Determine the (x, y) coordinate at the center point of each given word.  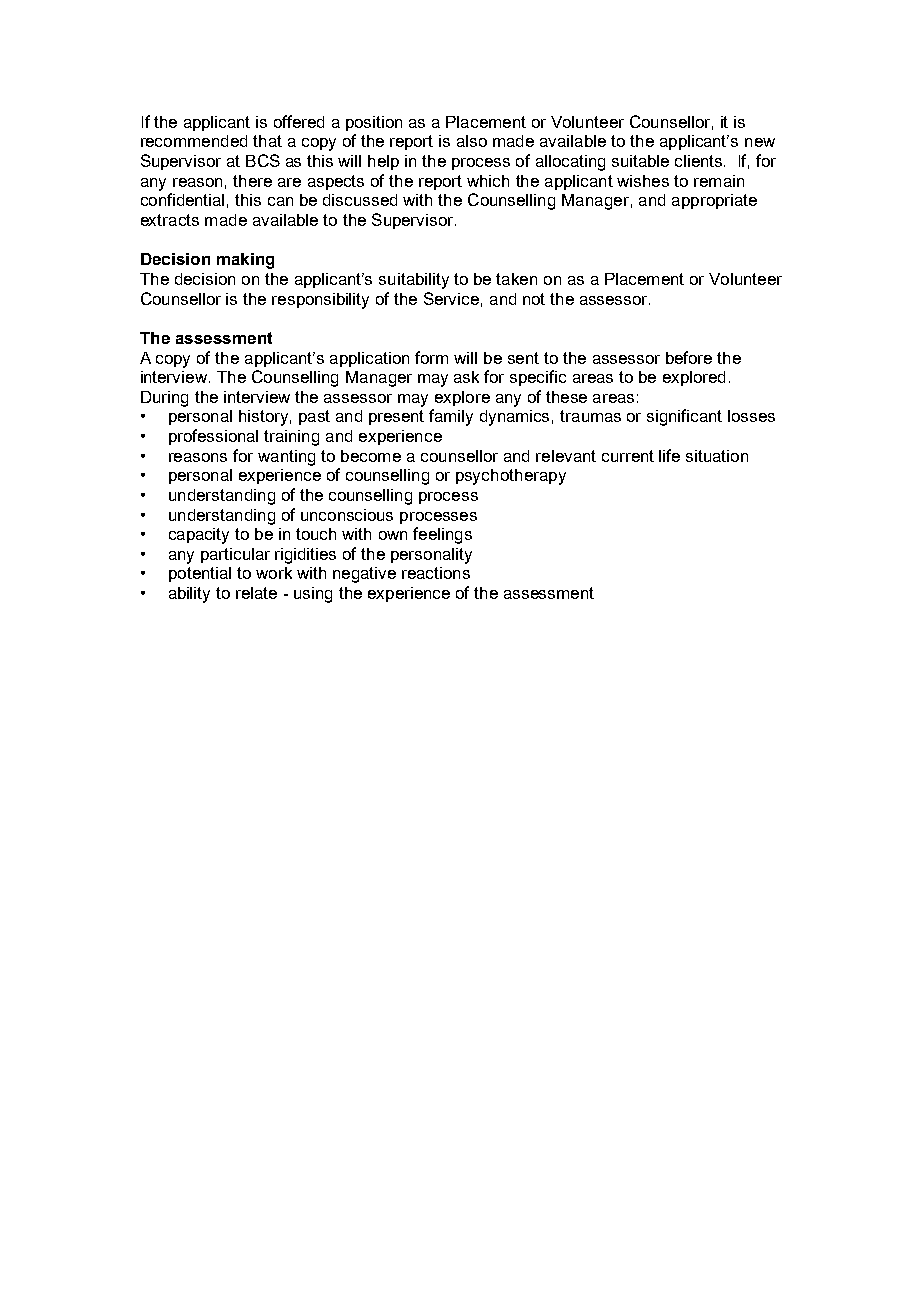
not (534, 299)
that (267, 141)
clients (700, 161)
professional (213, 437)
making (245, 261)
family (451, 417)
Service (451, 298)
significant (684, 417)
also (472, 141)
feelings (442, 535)
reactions (436, 573)
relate (256, 593)
